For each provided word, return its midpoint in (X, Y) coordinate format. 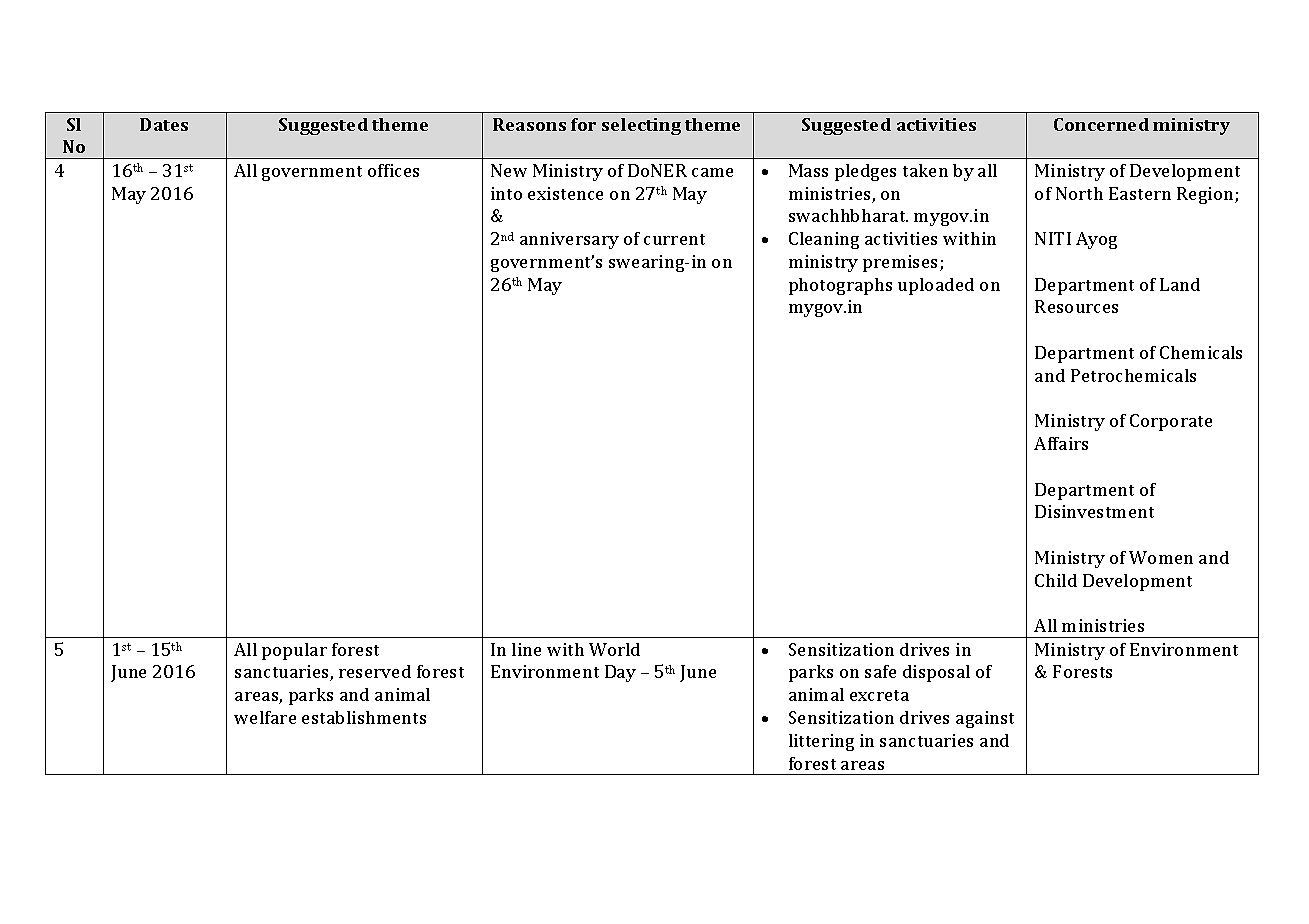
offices (393, 170)
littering (821, 742)
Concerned (1101, 124)
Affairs (1061, 443)
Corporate (1171, 422)
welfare (265, 717)
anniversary (569, 240)
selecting (641, 126)
